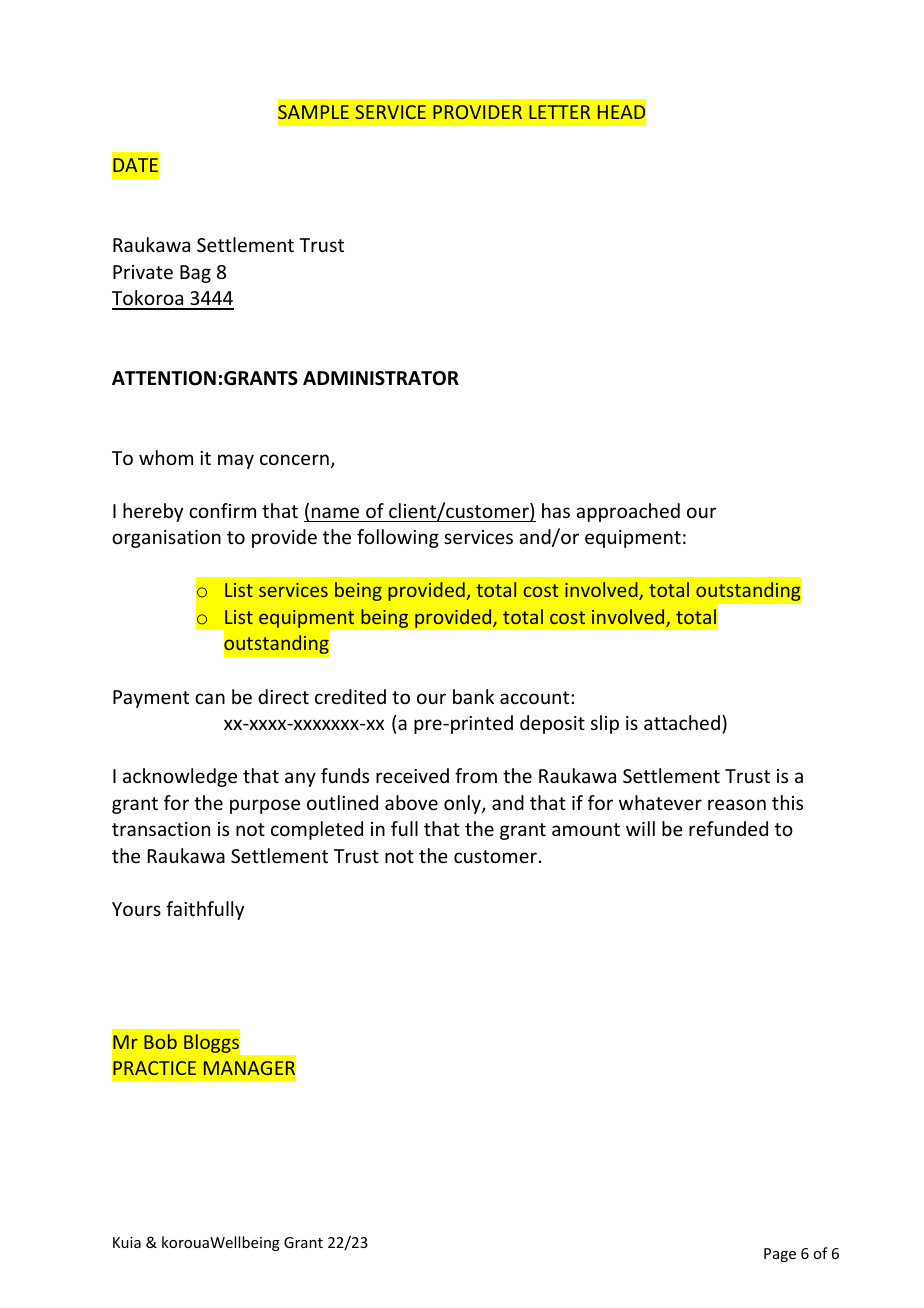  What do you see at coordinates (737, 804) in the document?
I see `reason` at bounding box center [737, 804].
